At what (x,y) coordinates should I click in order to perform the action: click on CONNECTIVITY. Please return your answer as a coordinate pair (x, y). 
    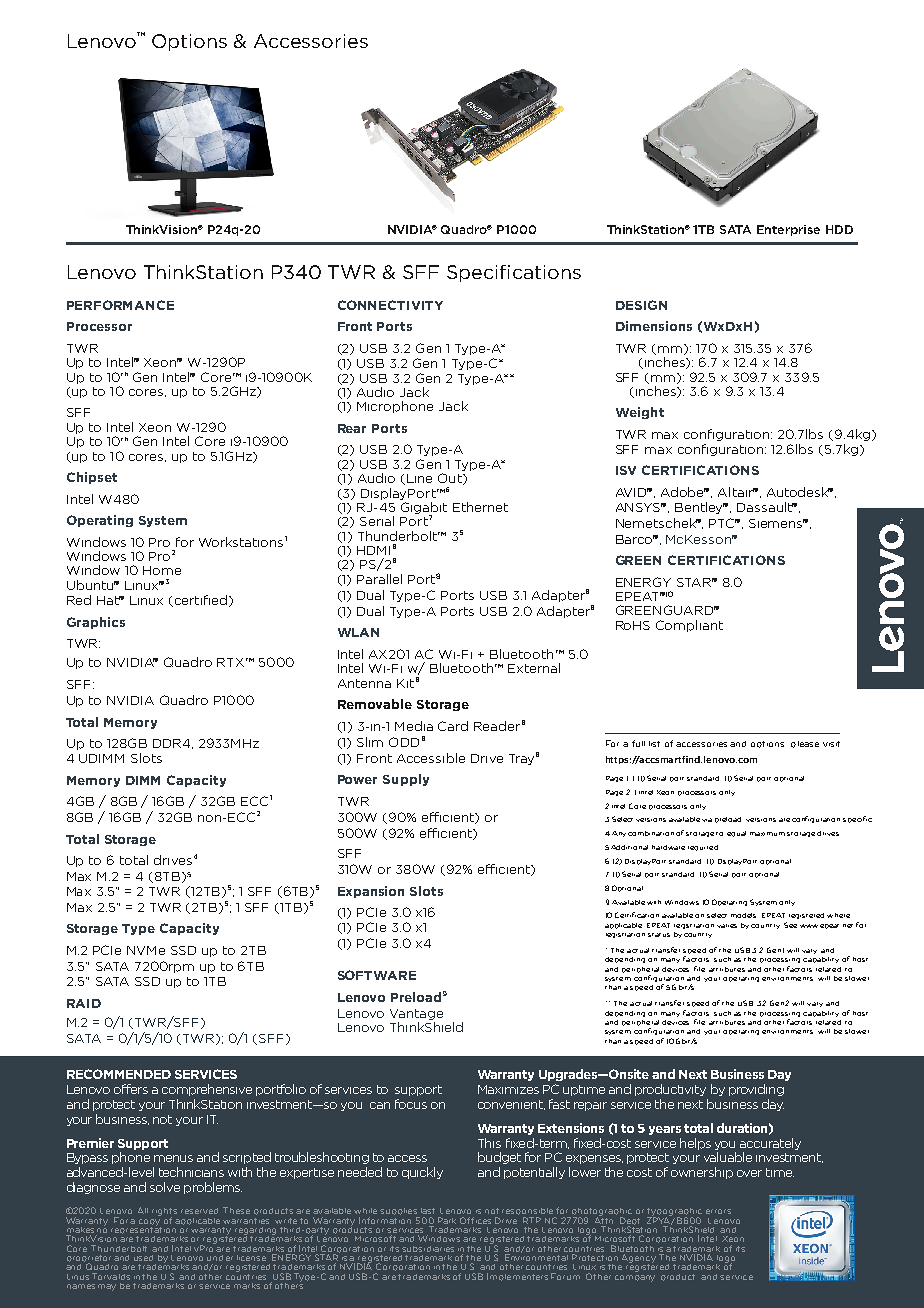
    Looking at the image, I should click on (390, 305).
